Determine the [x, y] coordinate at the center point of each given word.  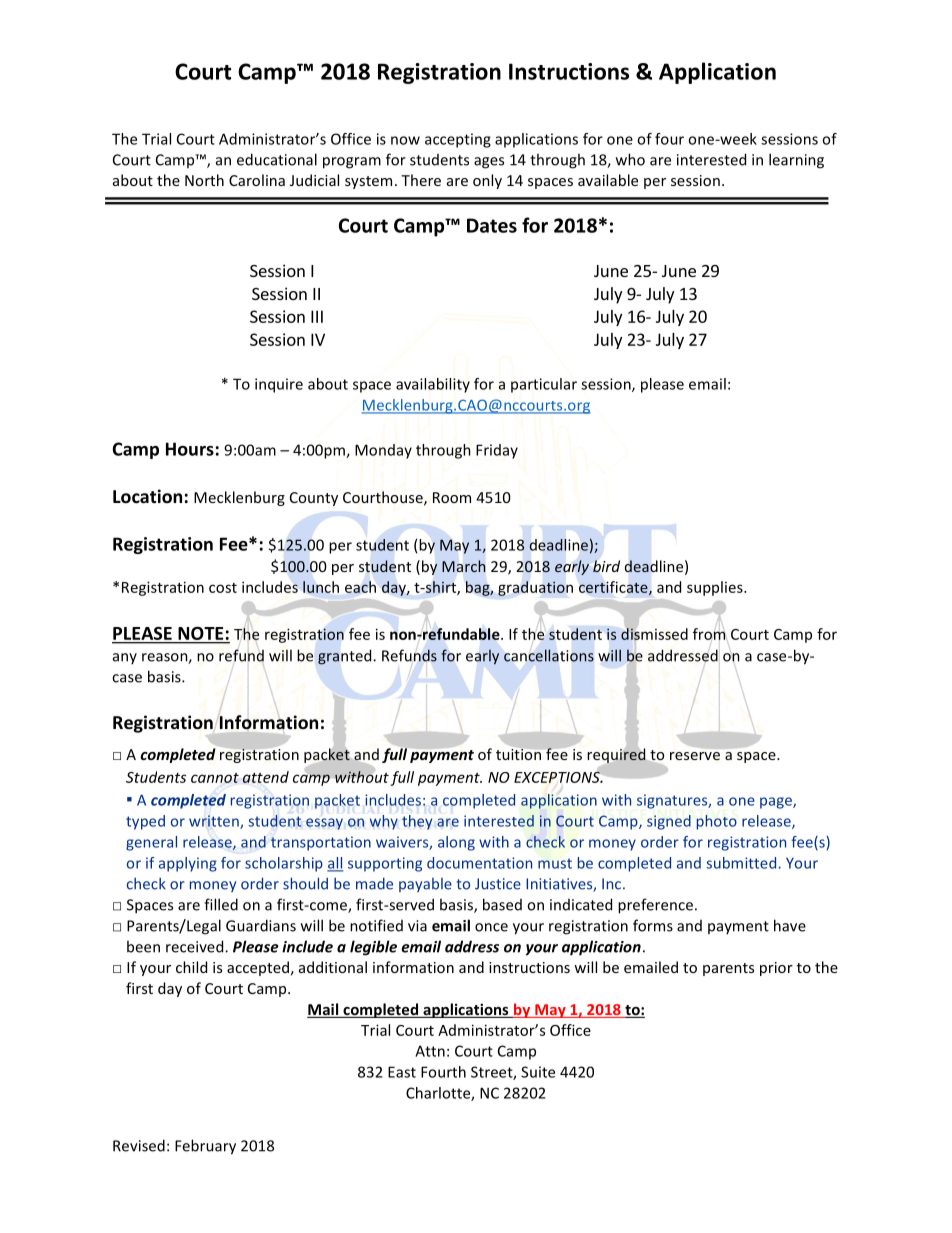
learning [796, 161]
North [204, 180]
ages [489, 163]
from [709, 634]
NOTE [200, 633]
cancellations [549, 655]
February [205, 1147]
